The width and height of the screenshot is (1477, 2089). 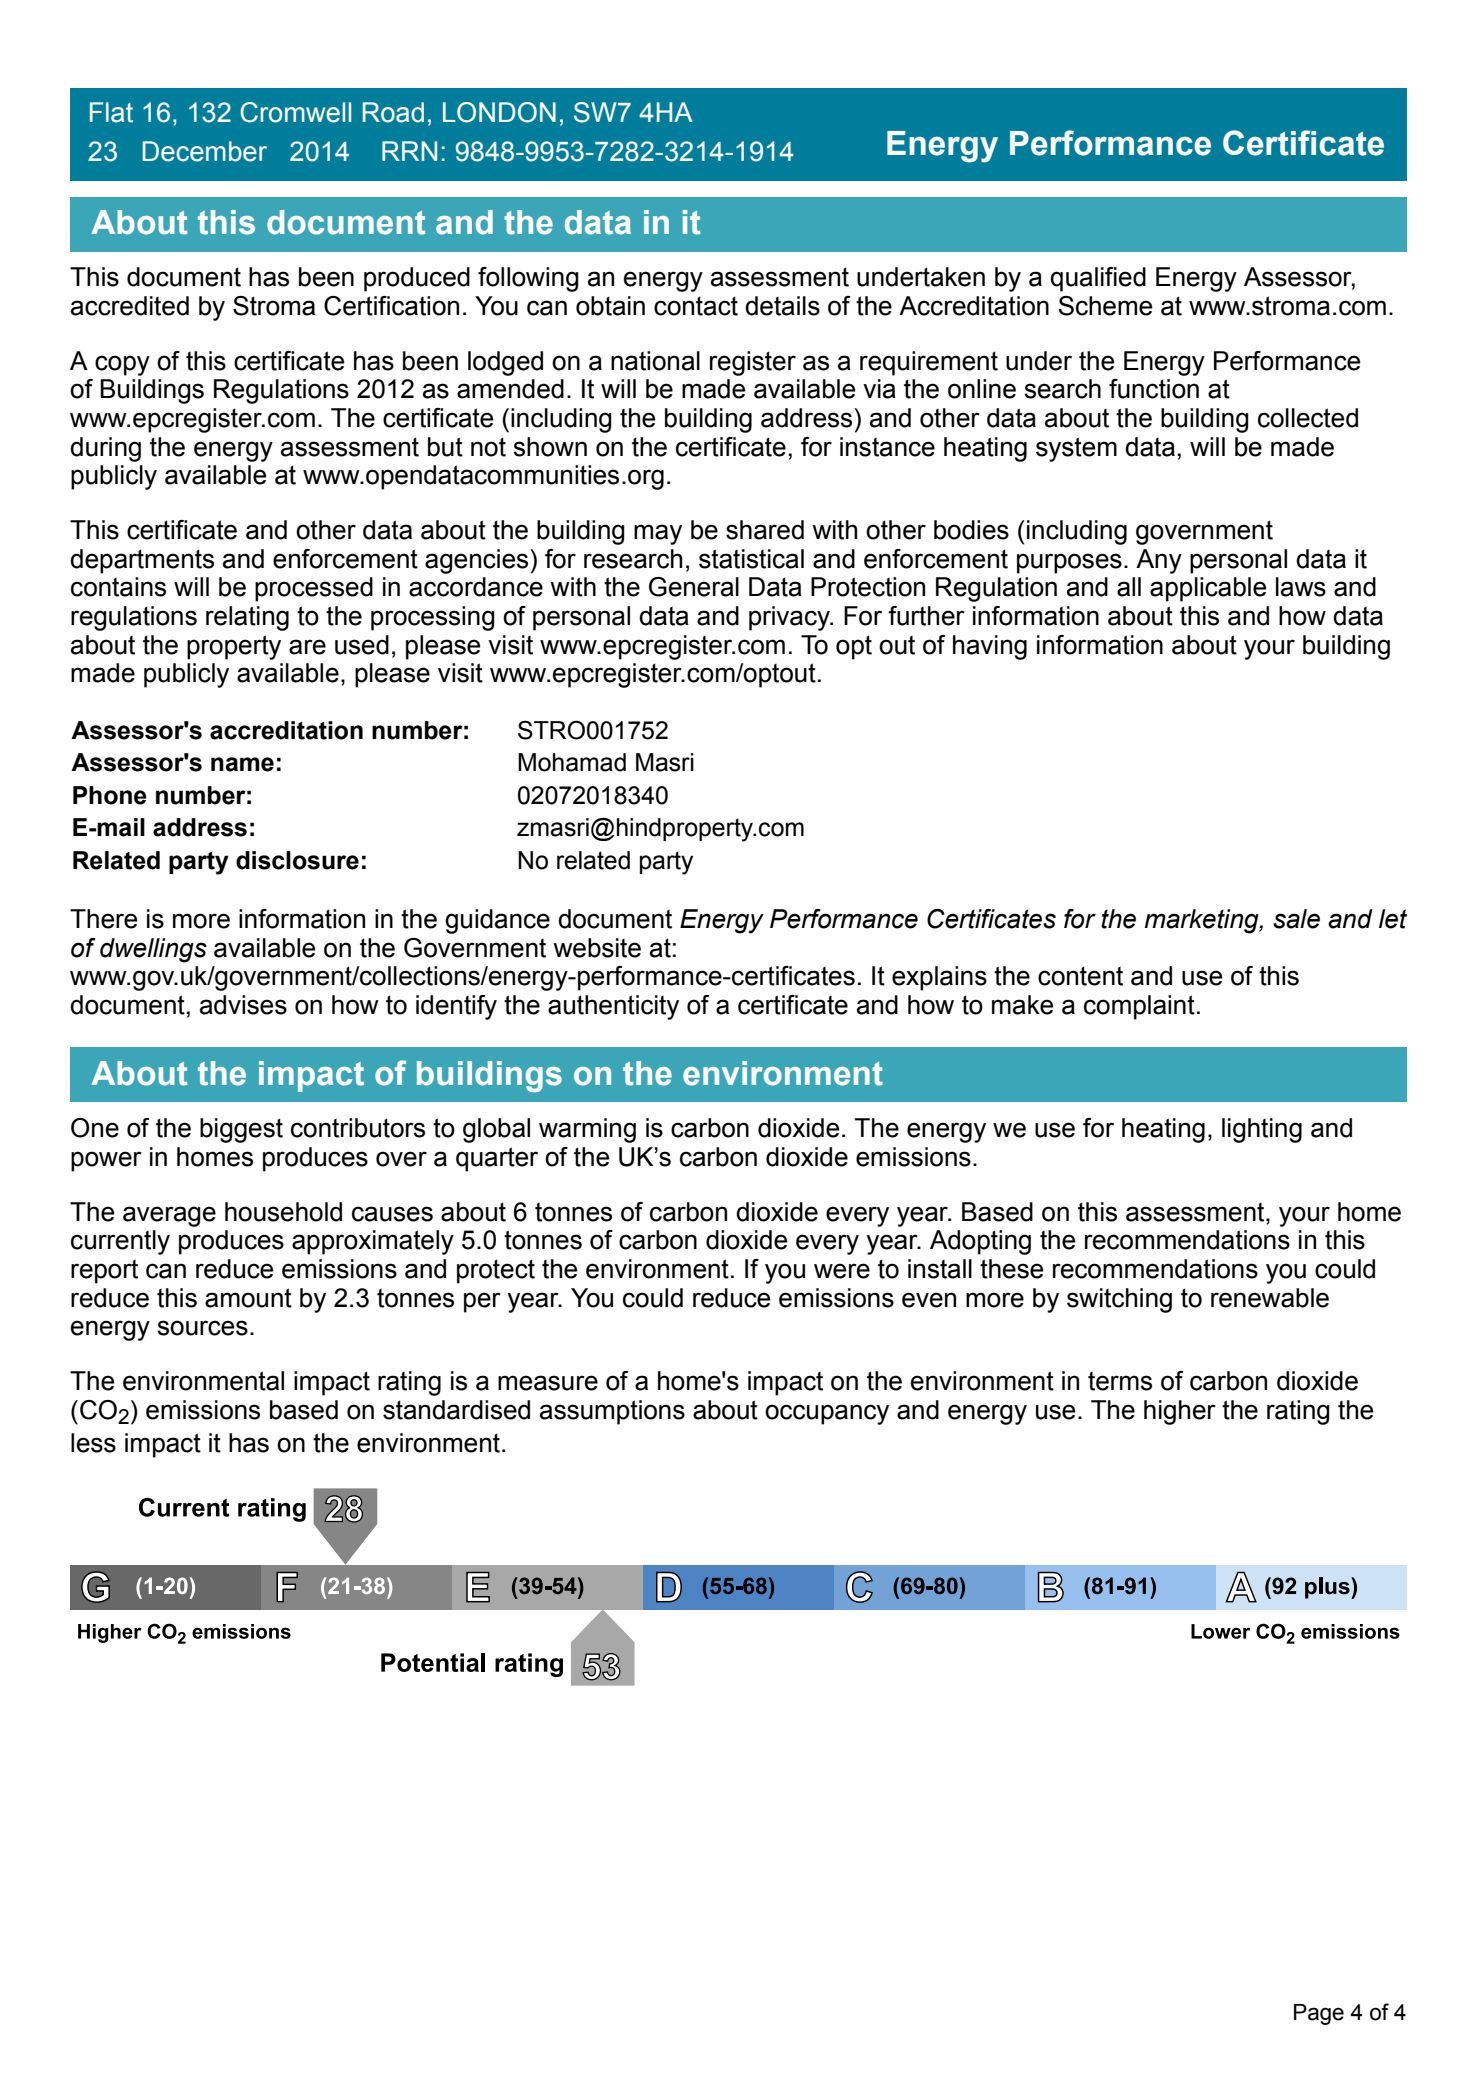 I want to click on applicable, so click(x=1208, y=589).
